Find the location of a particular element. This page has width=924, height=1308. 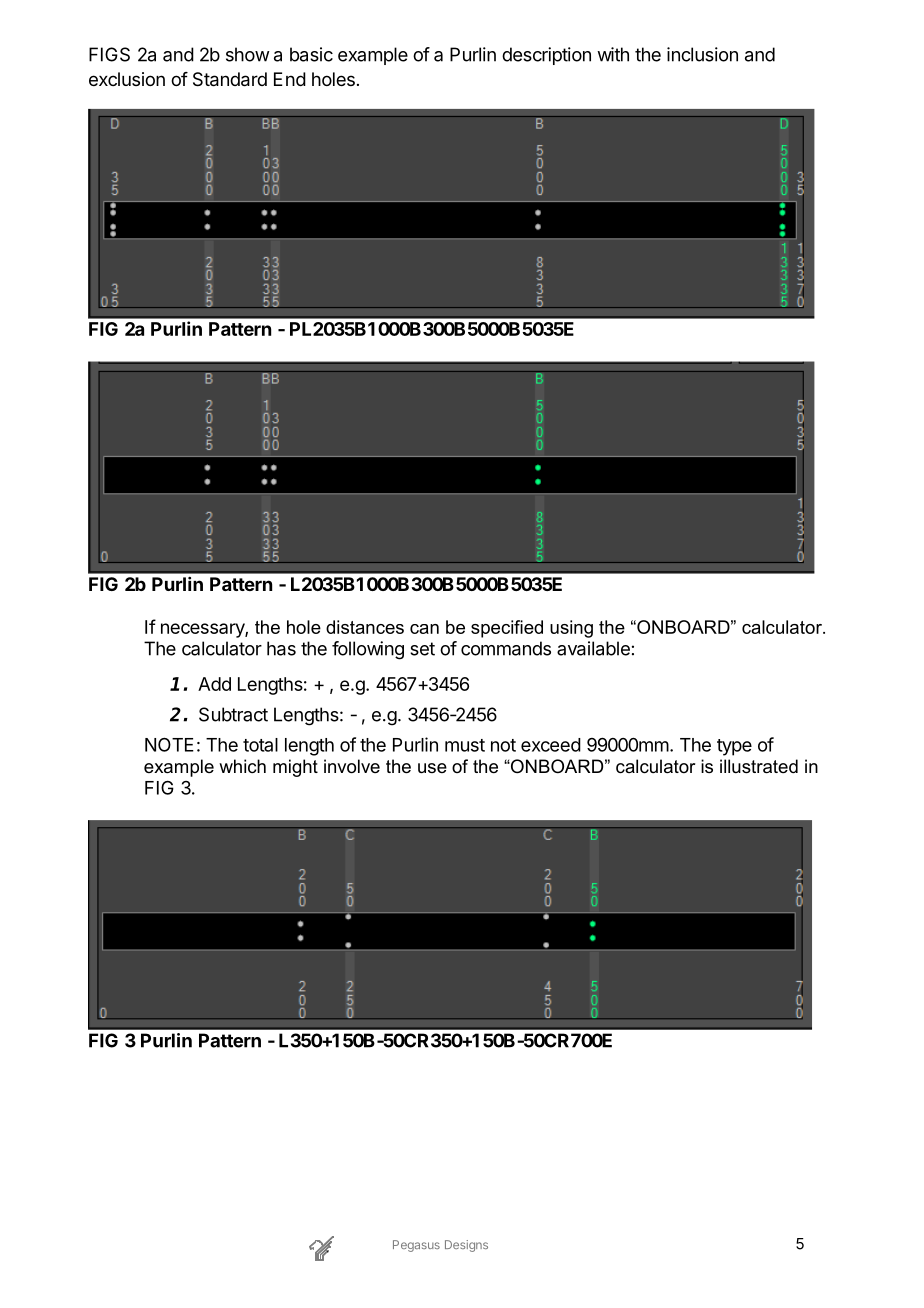

has is located at coordinates (281, 648).
